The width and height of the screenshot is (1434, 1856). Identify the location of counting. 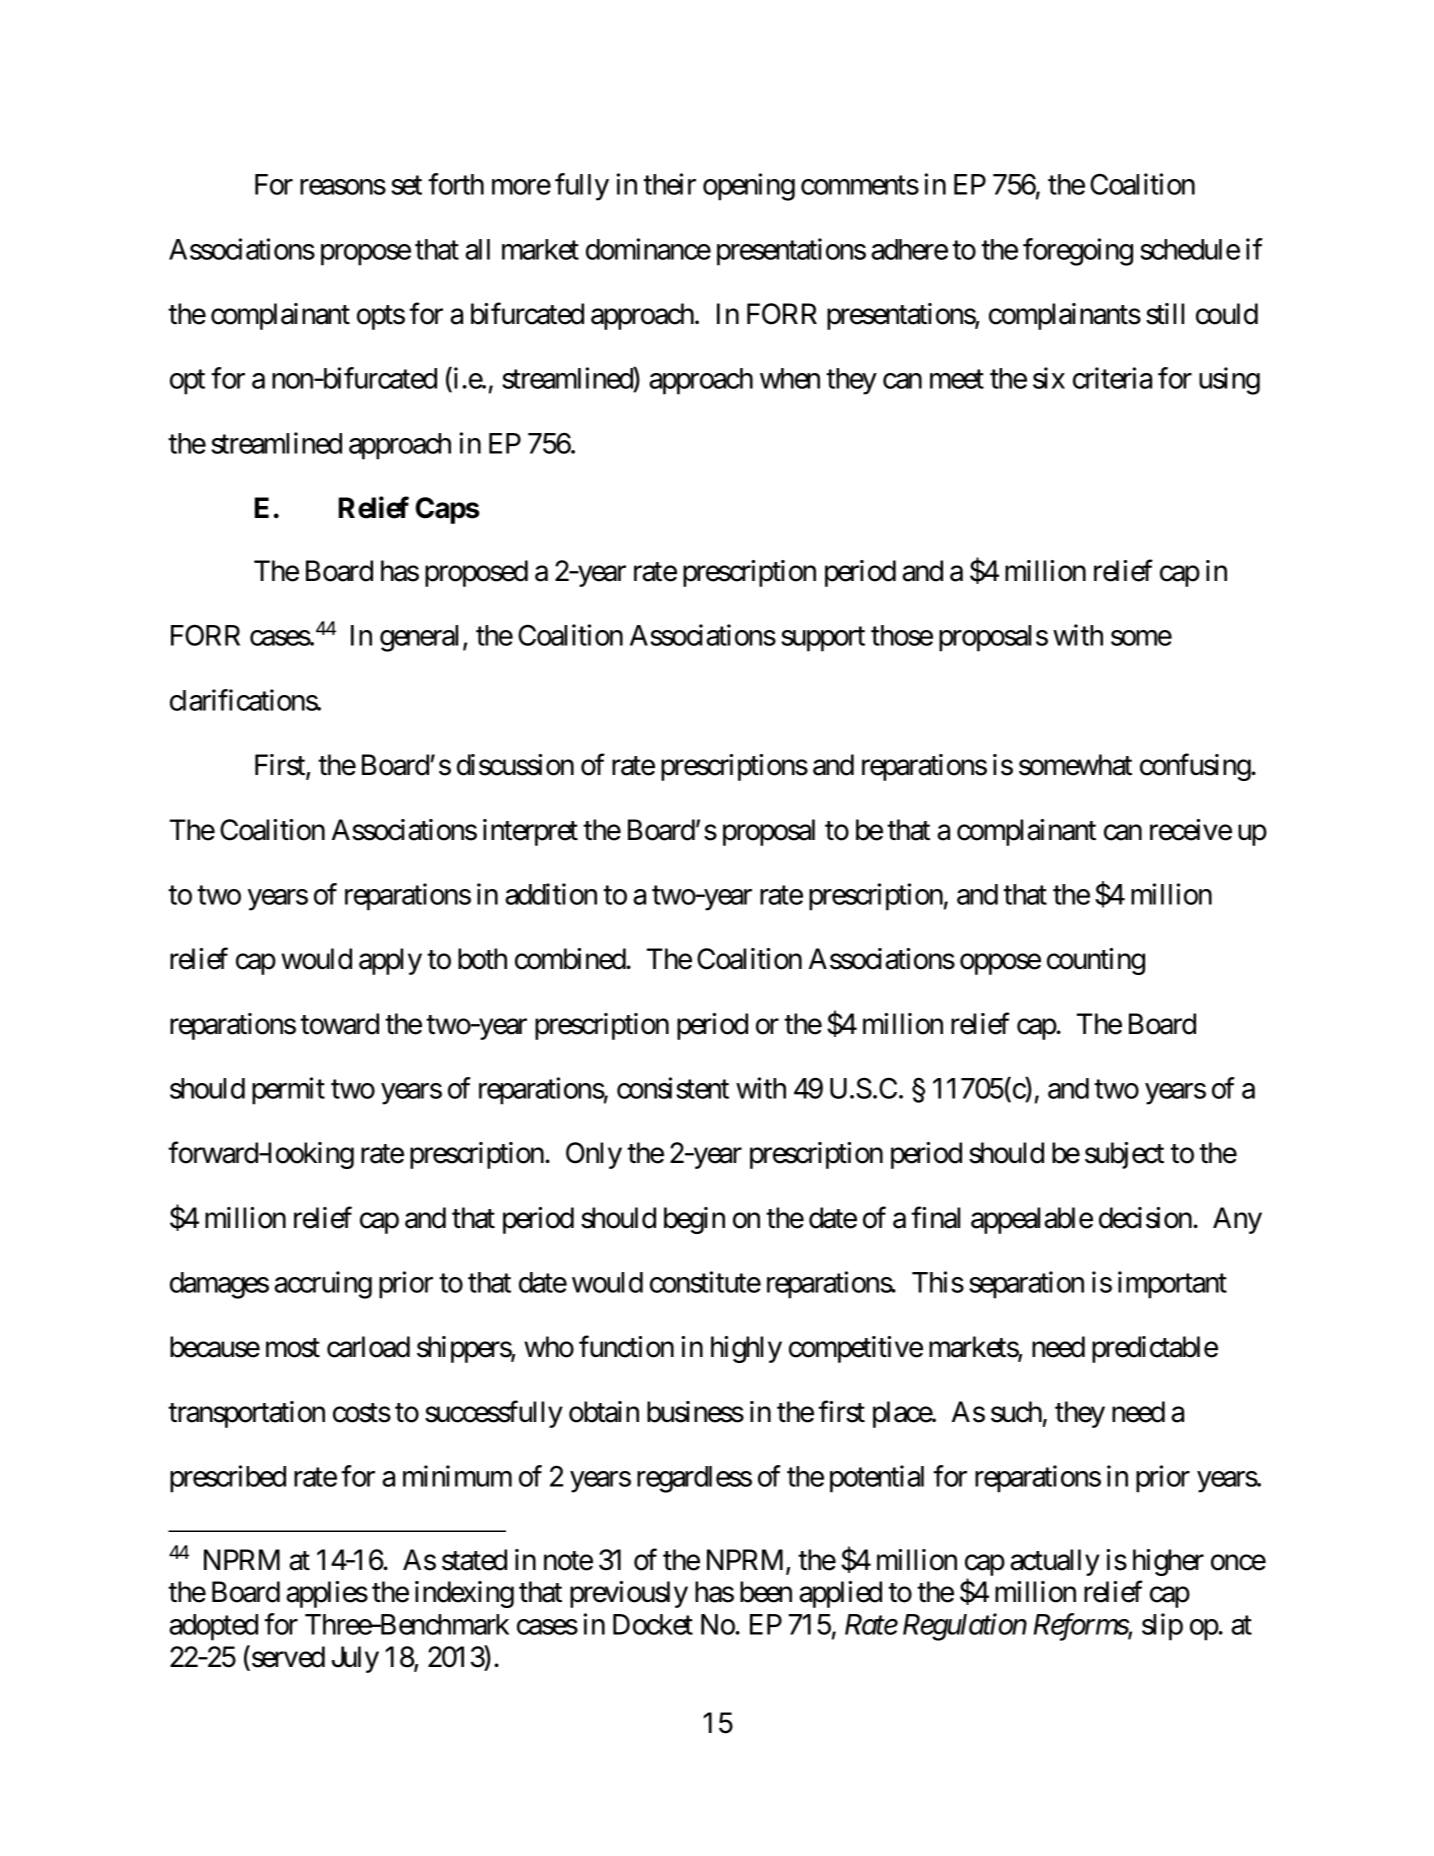
(1096, 961).
